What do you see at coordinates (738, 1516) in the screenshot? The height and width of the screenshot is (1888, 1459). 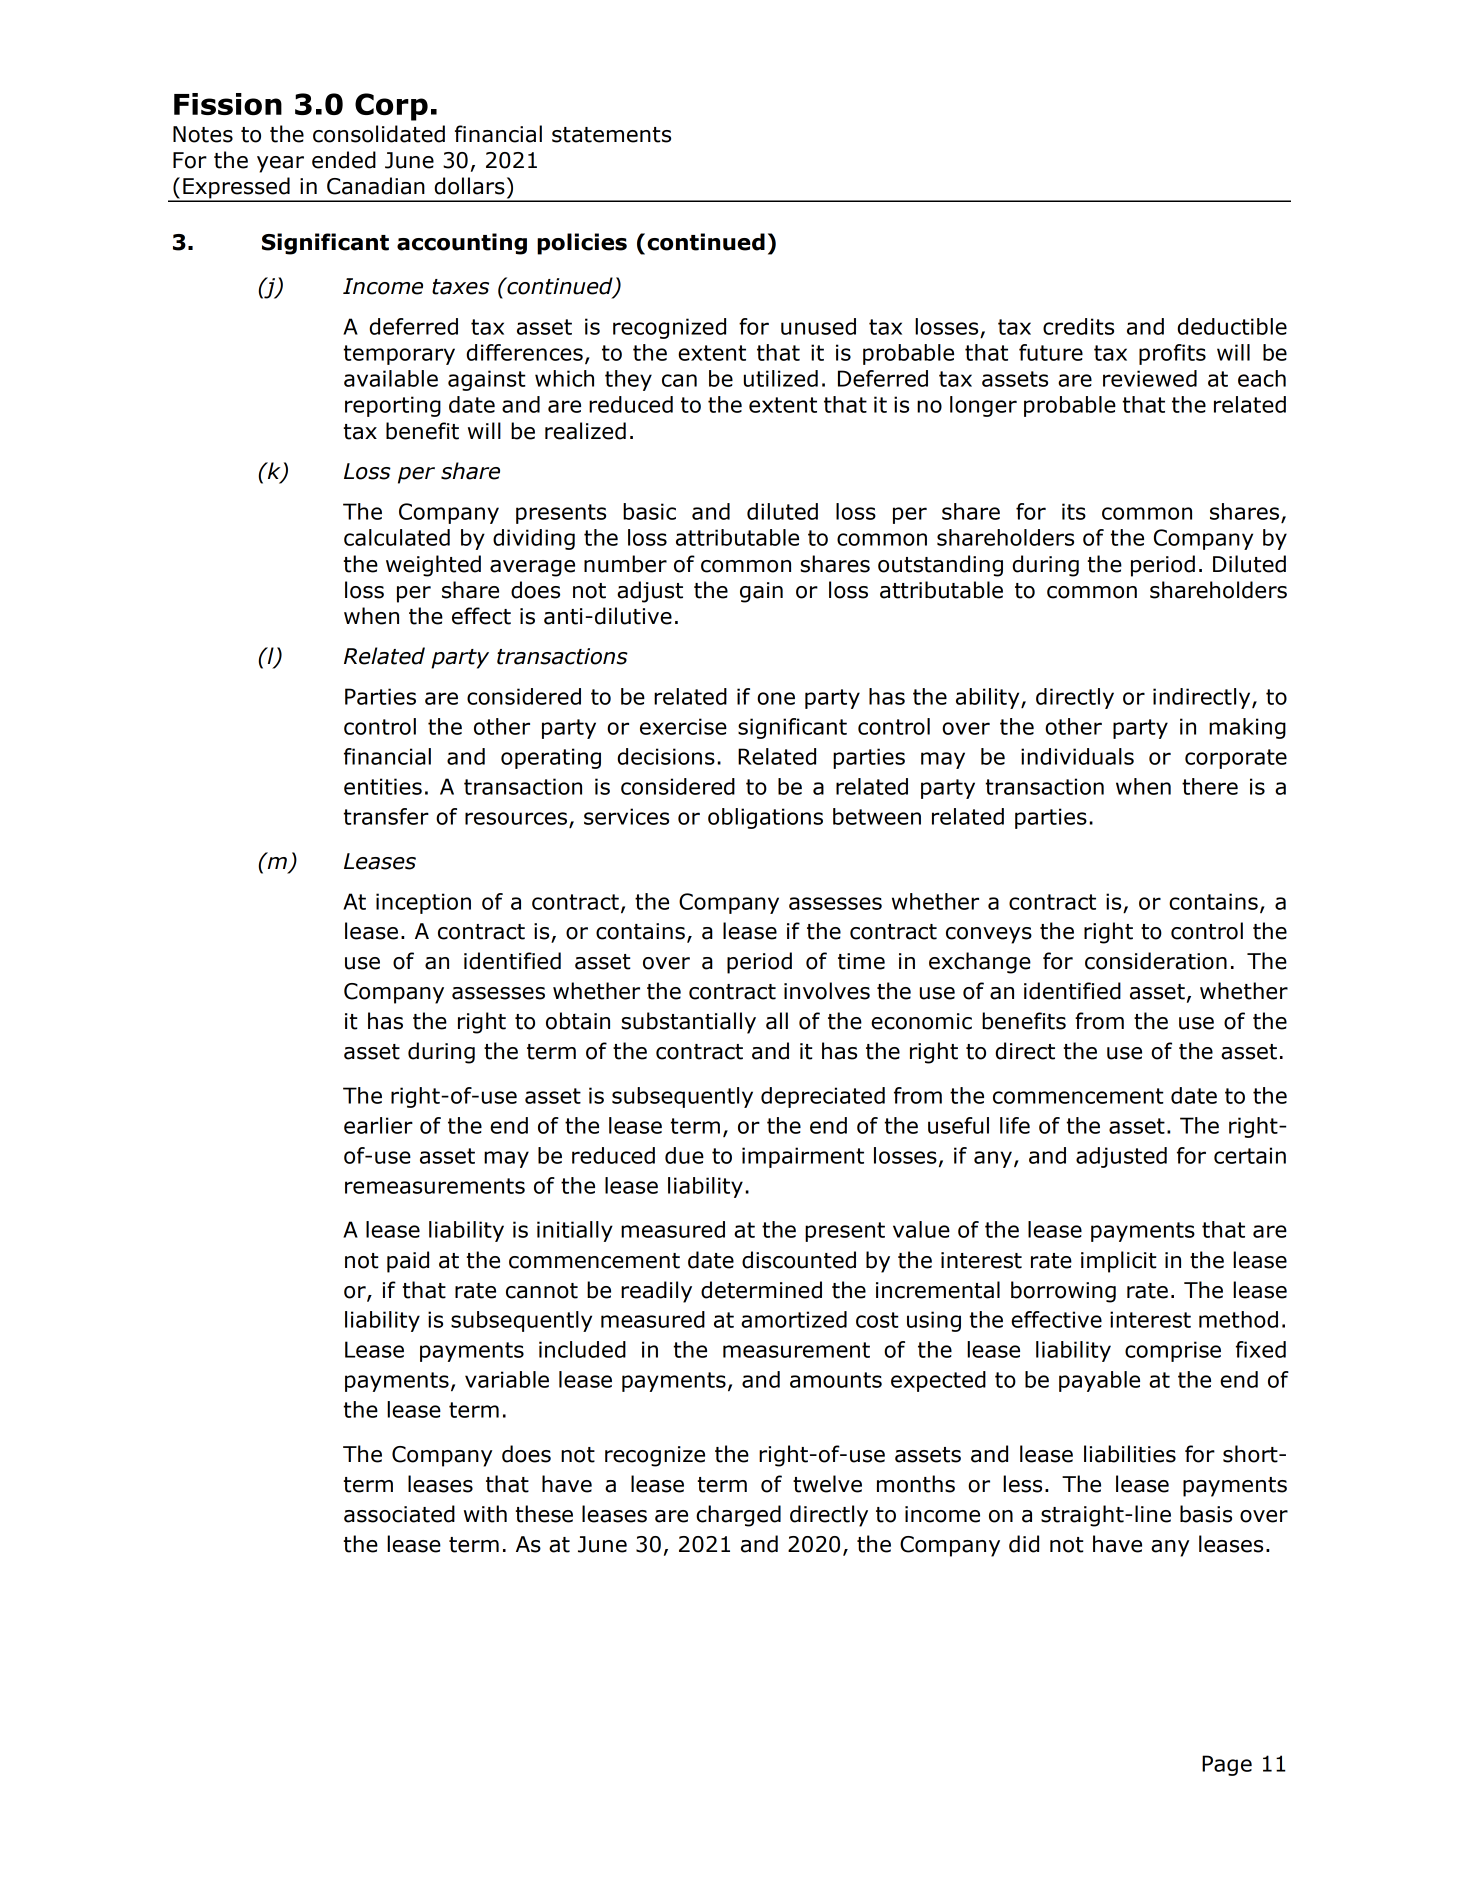 I see `charged` at bounding box center [738, 1516].
